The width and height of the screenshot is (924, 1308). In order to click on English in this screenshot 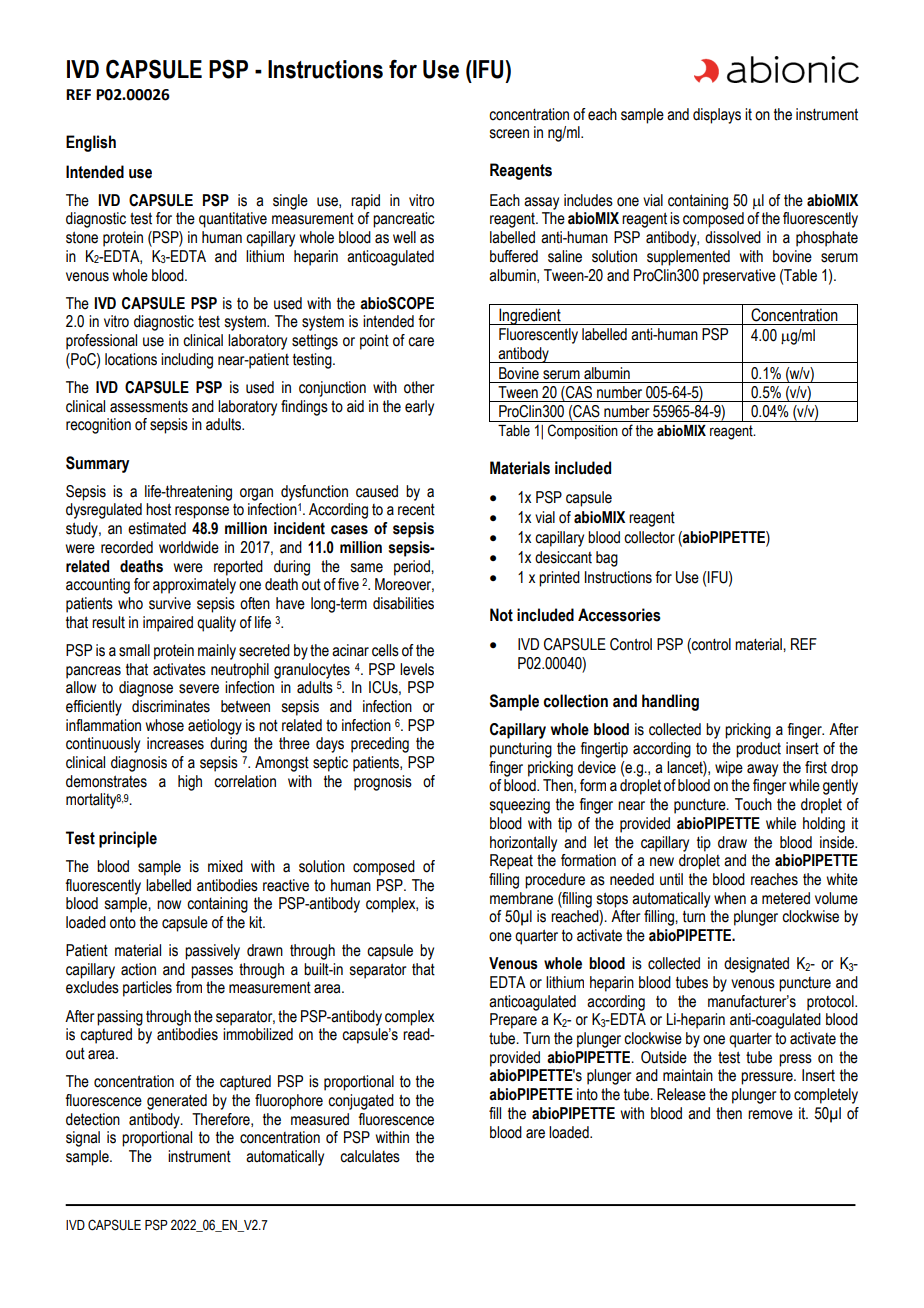, I will do `click(91, 143)`.
